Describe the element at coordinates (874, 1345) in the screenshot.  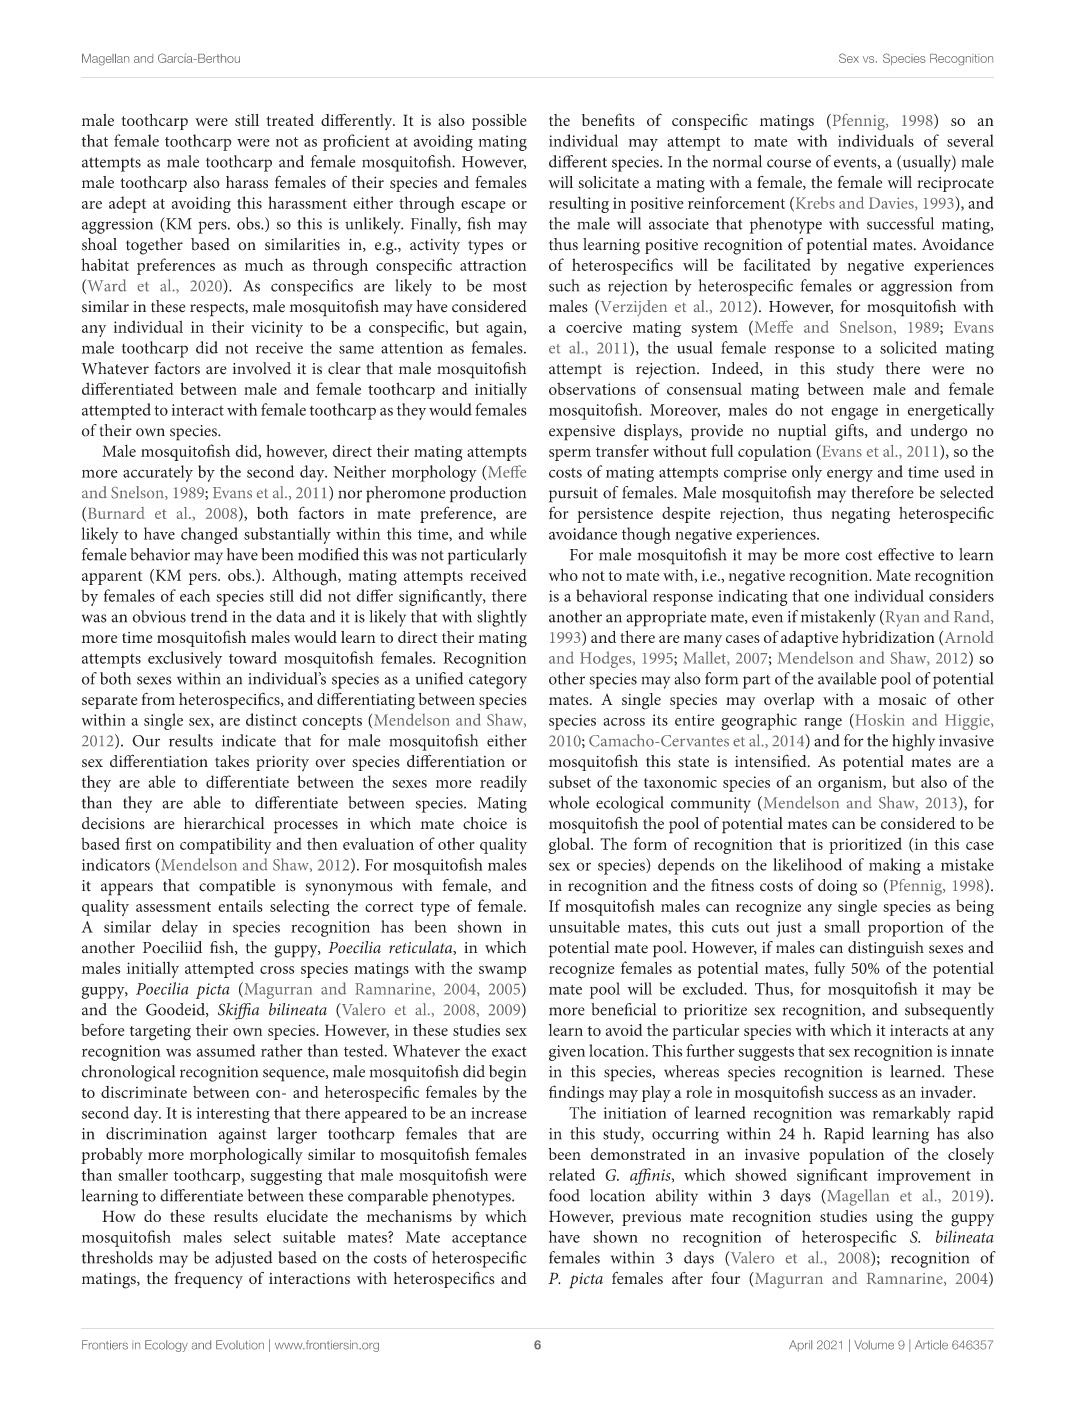
I see `Volume` at that location.
